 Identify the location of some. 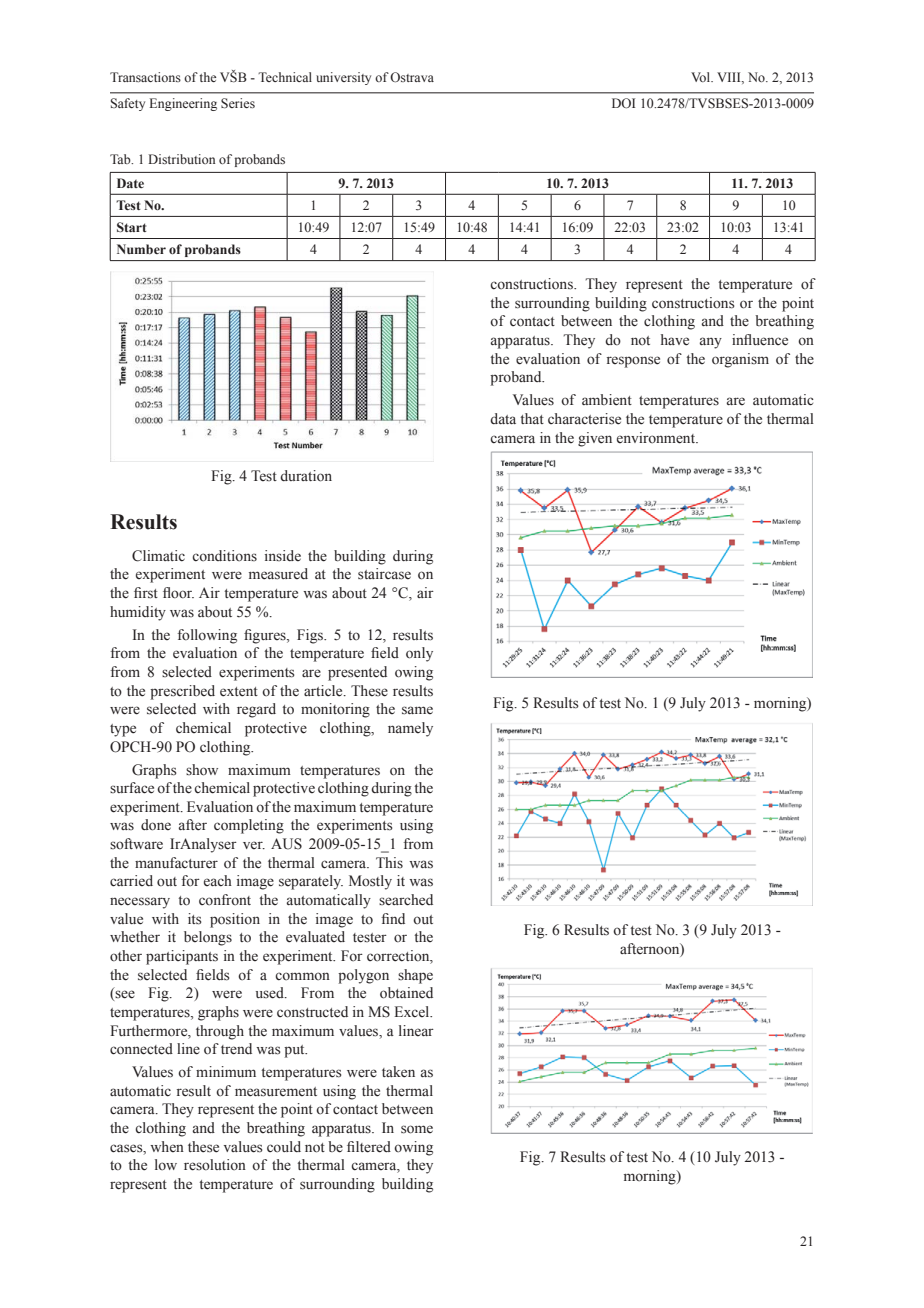
(417, 1129).
